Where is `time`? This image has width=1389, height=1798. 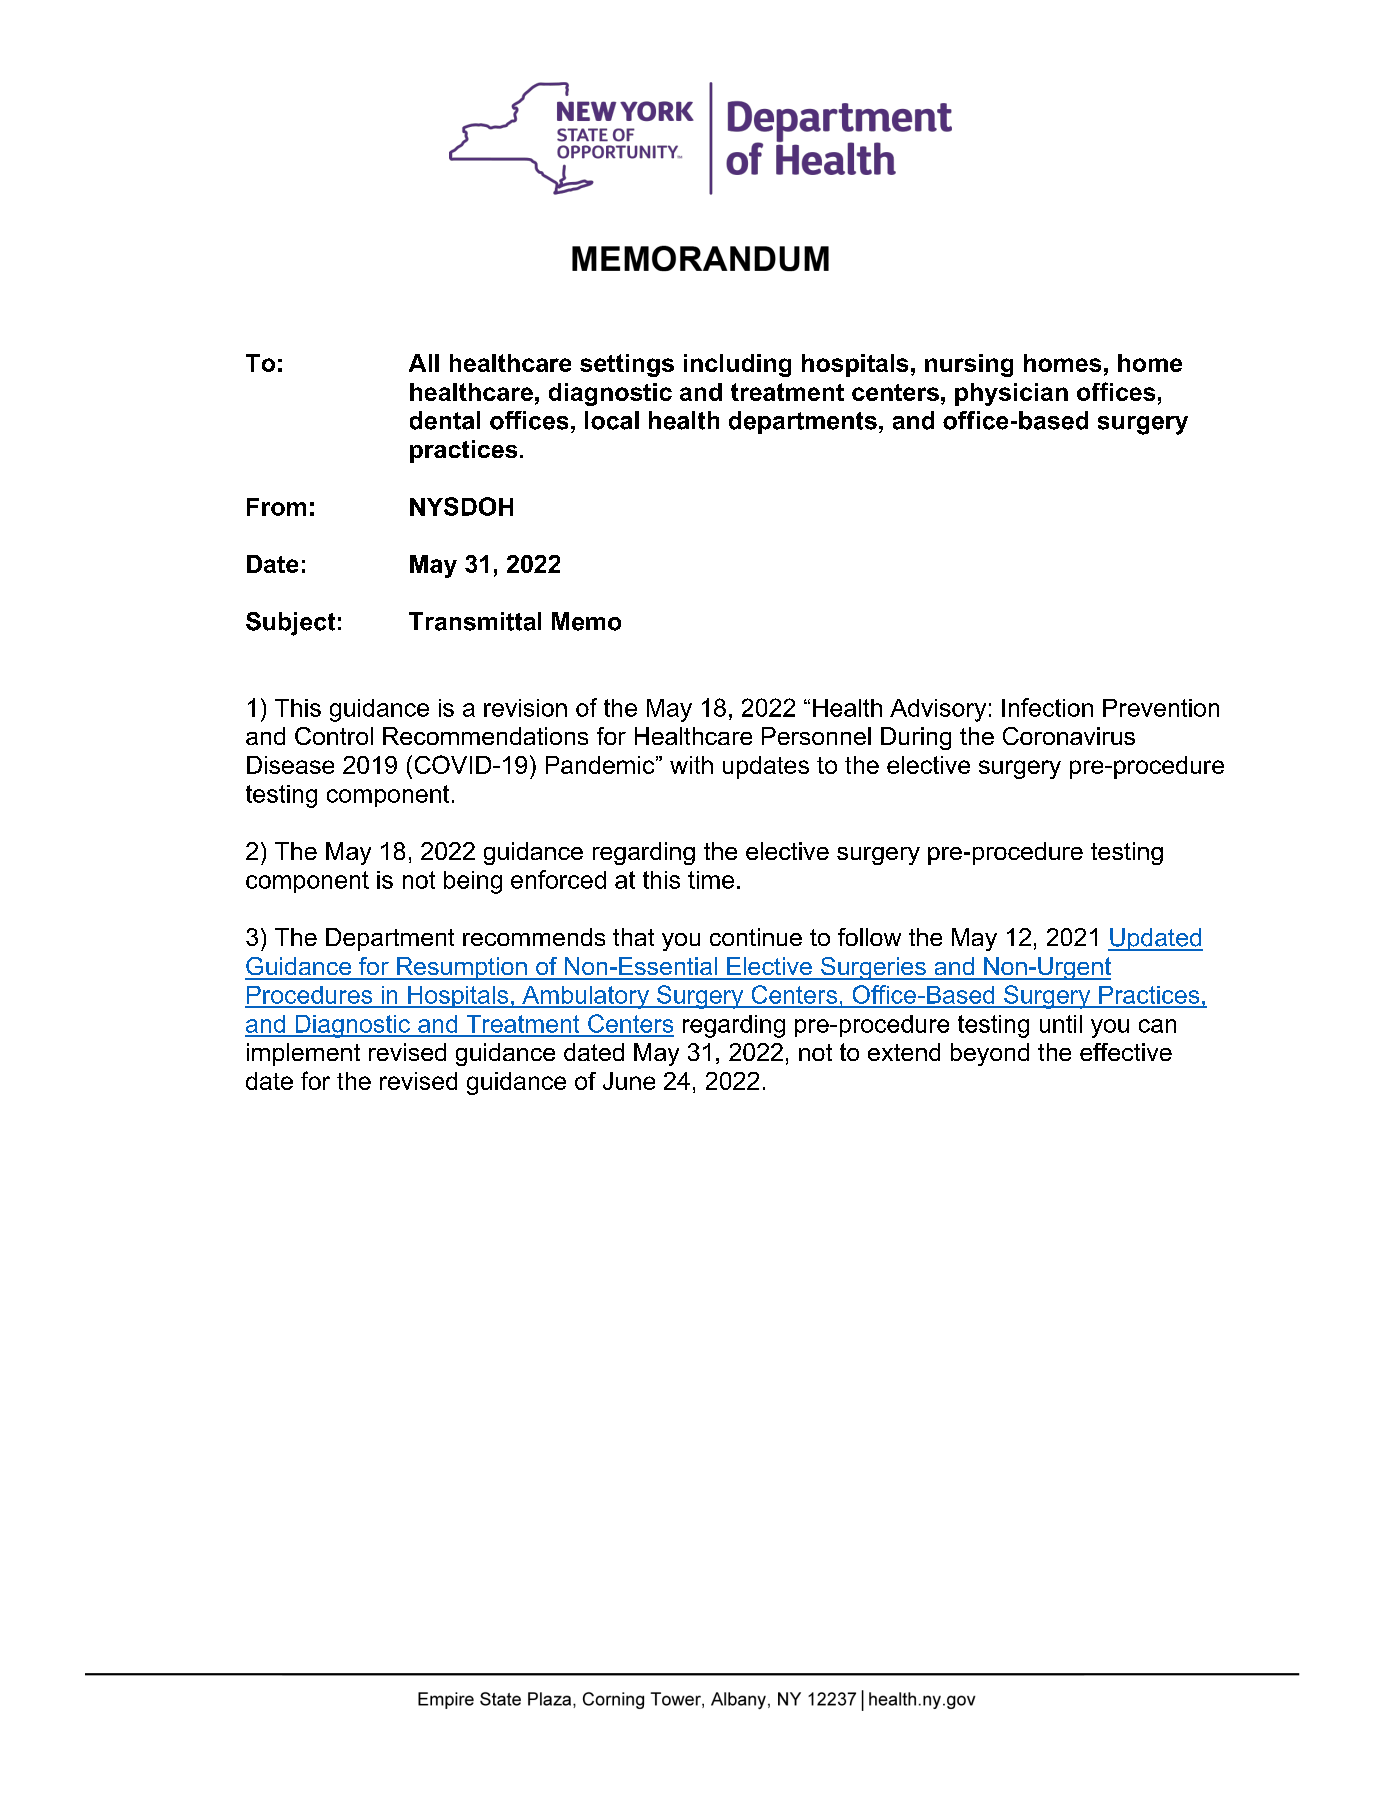 time is located at coordinates (711, 880).
